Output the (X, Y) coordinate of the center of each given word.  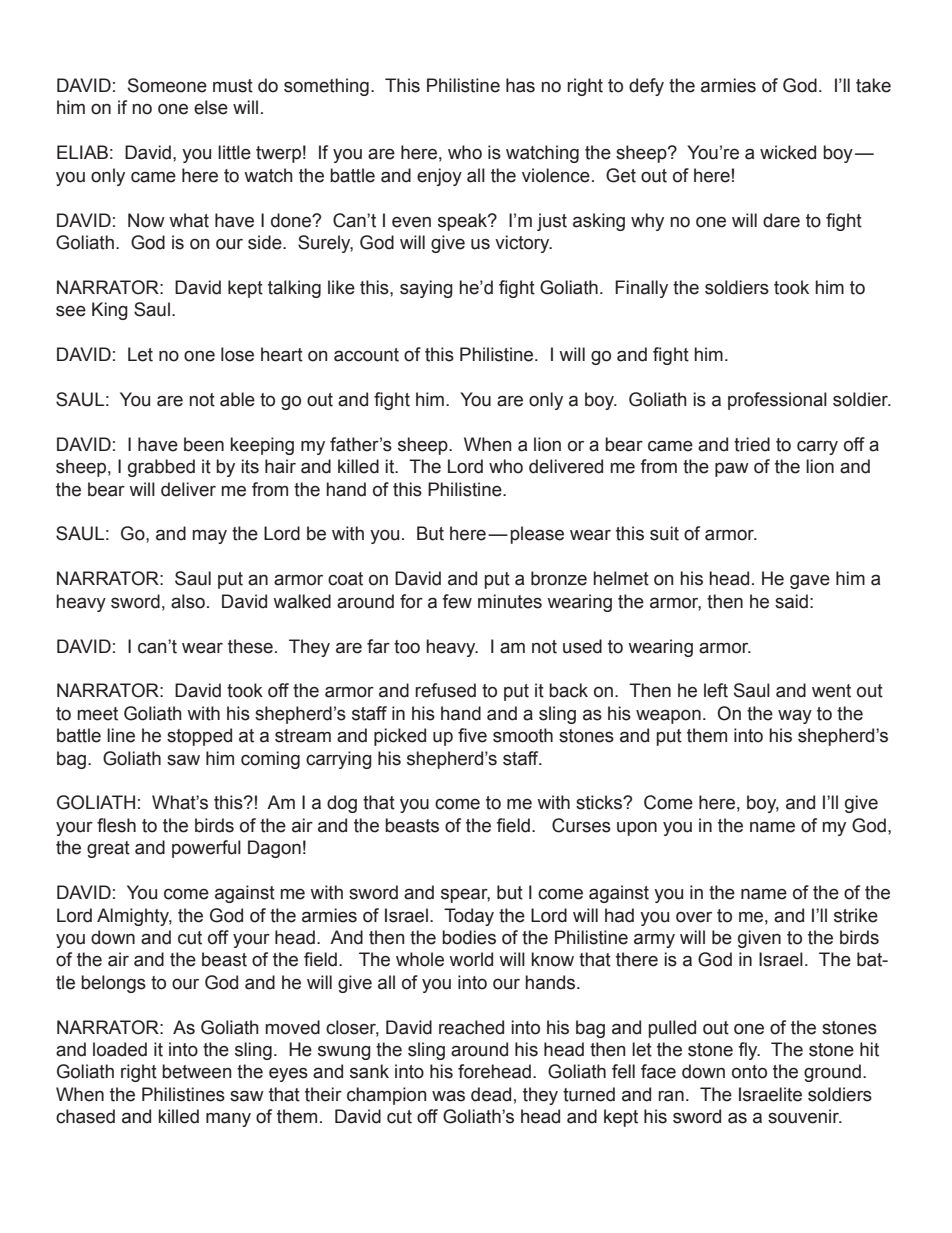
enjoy (439, 177)
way (795, 716)
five (472, 735)
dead (491, 1094)
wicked (788, 152)
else (211, 107)
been (204, 444)
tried (752, 444)
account (366, 355)
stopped (199, 737)
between (196, 1071)
